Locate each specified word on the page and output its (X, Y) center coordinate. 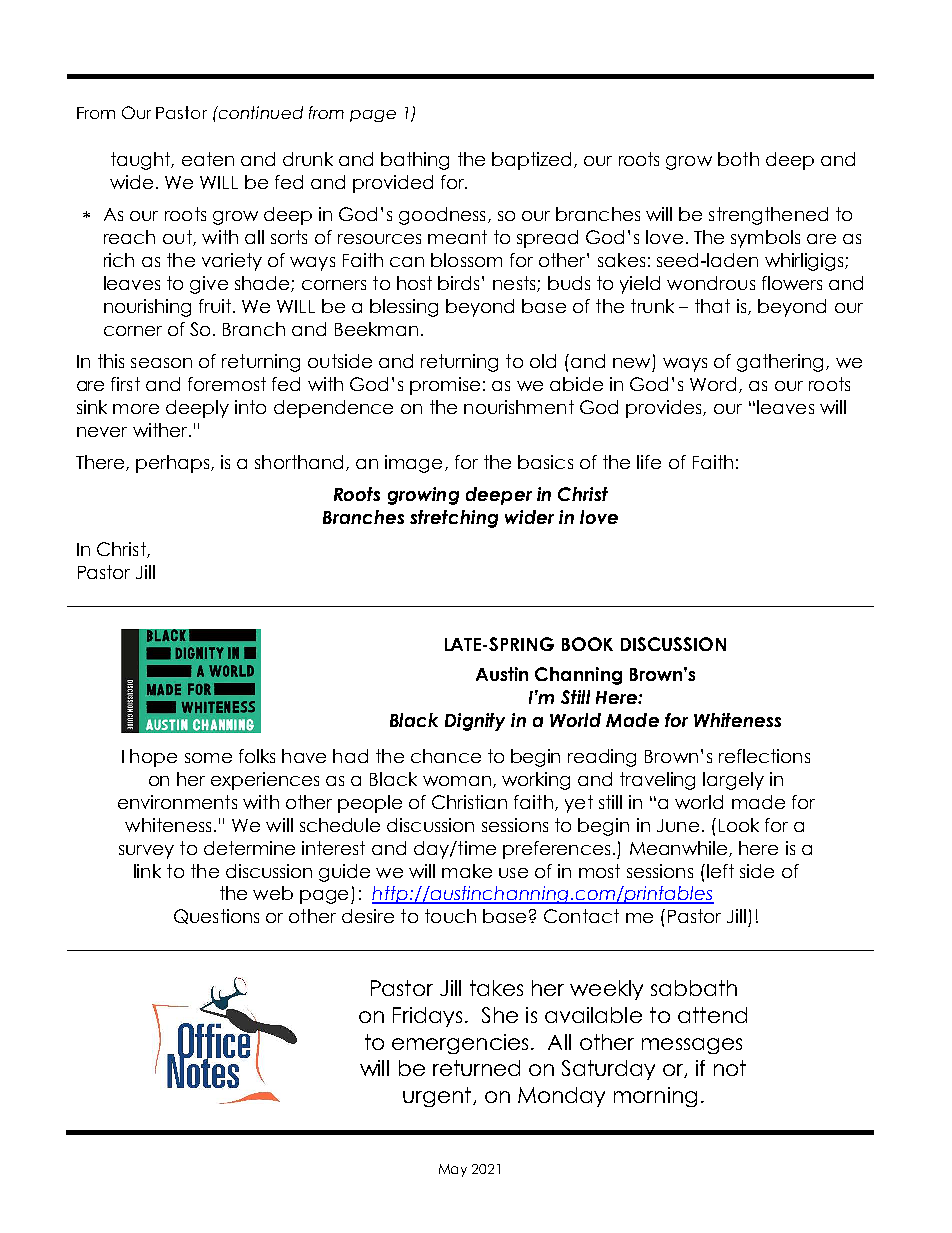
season (161, 363)
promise (445, 386)
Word (713, 384)
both (738, 159)
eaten (208, 159)
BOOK (587, 644)
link (147, 871)
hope (153, 758)
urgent (438, 1097)
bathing (415, 161)
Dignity (475, 722)
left (720, 871)
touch (450, 916)
